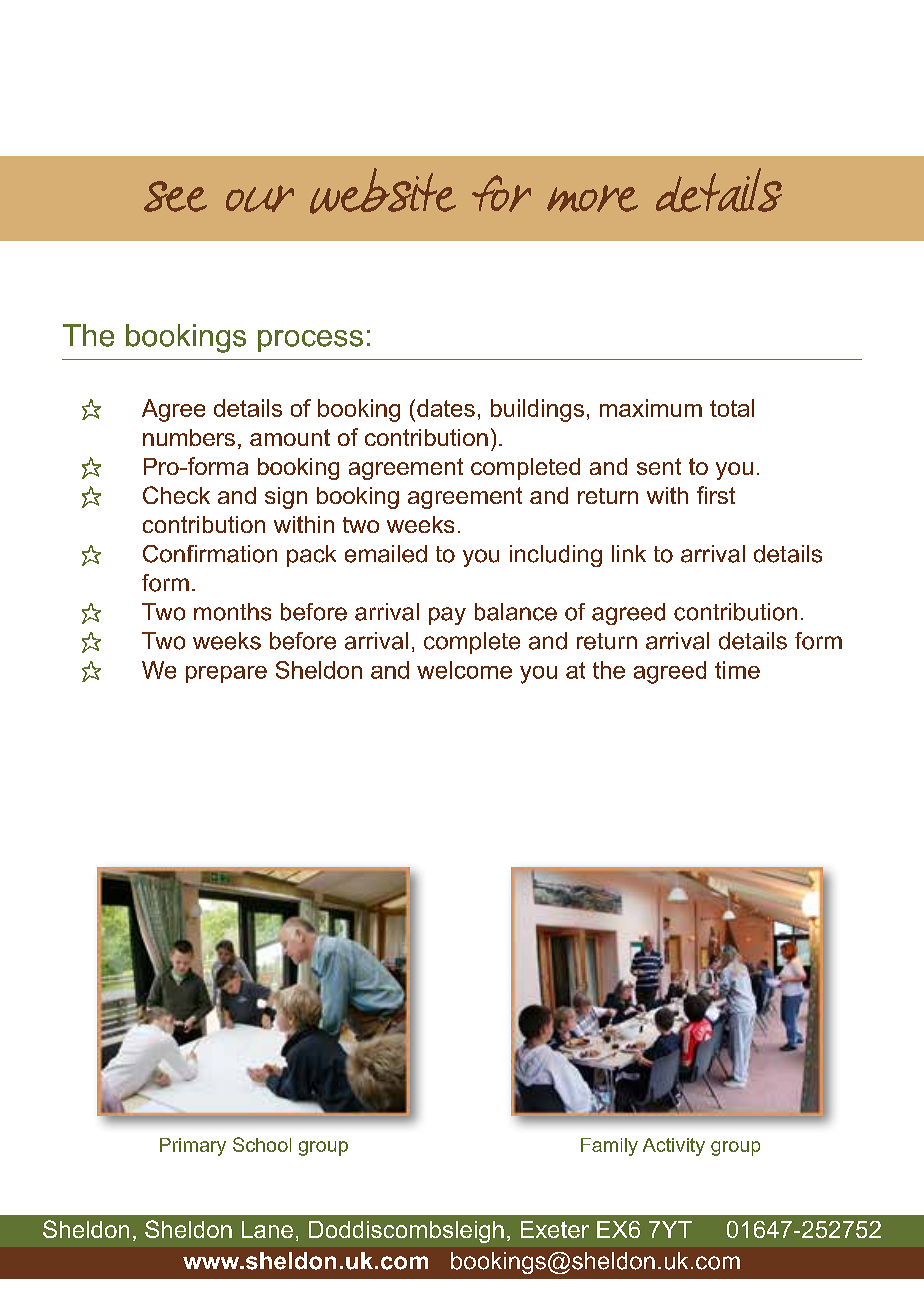 Image resolution: width=924 pixels, height=1311 pixels. What do you see at coordinates (609, 1147) in the document?
I see `Family` at bounding box center [609, 1147].
